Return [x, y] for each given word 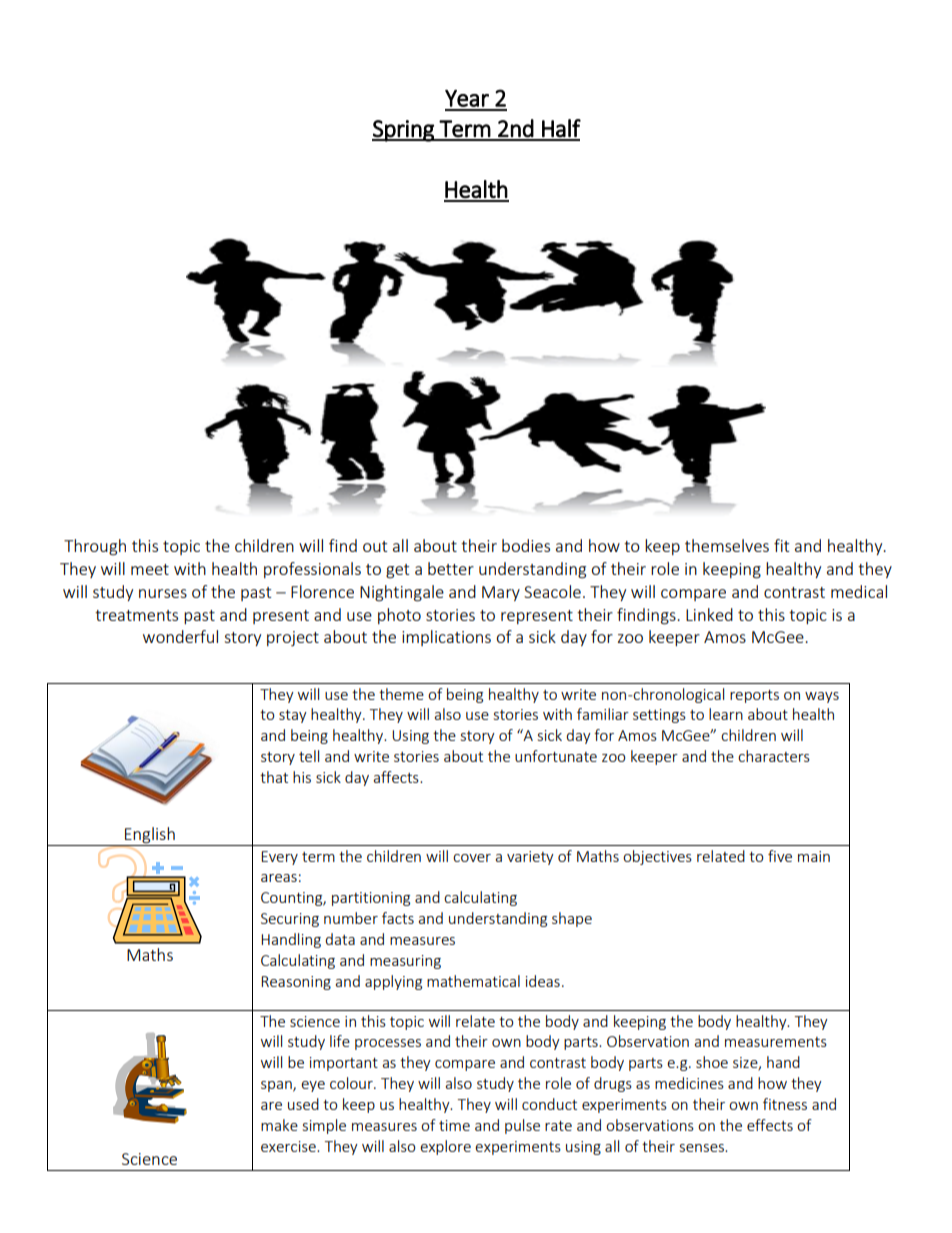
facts [398, 918]
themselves [727, 545]
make [279, 1125]
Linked [709, 614]
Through [95, 547]
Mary [501, 593]
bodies [526, 545]
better [451, 568]
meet [150, 569]
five [780, 856]
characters [774, 756]
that [274, 777]
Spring [404, 131]
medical [859, 591]
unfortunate [556, 756]
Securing [290, 920]
